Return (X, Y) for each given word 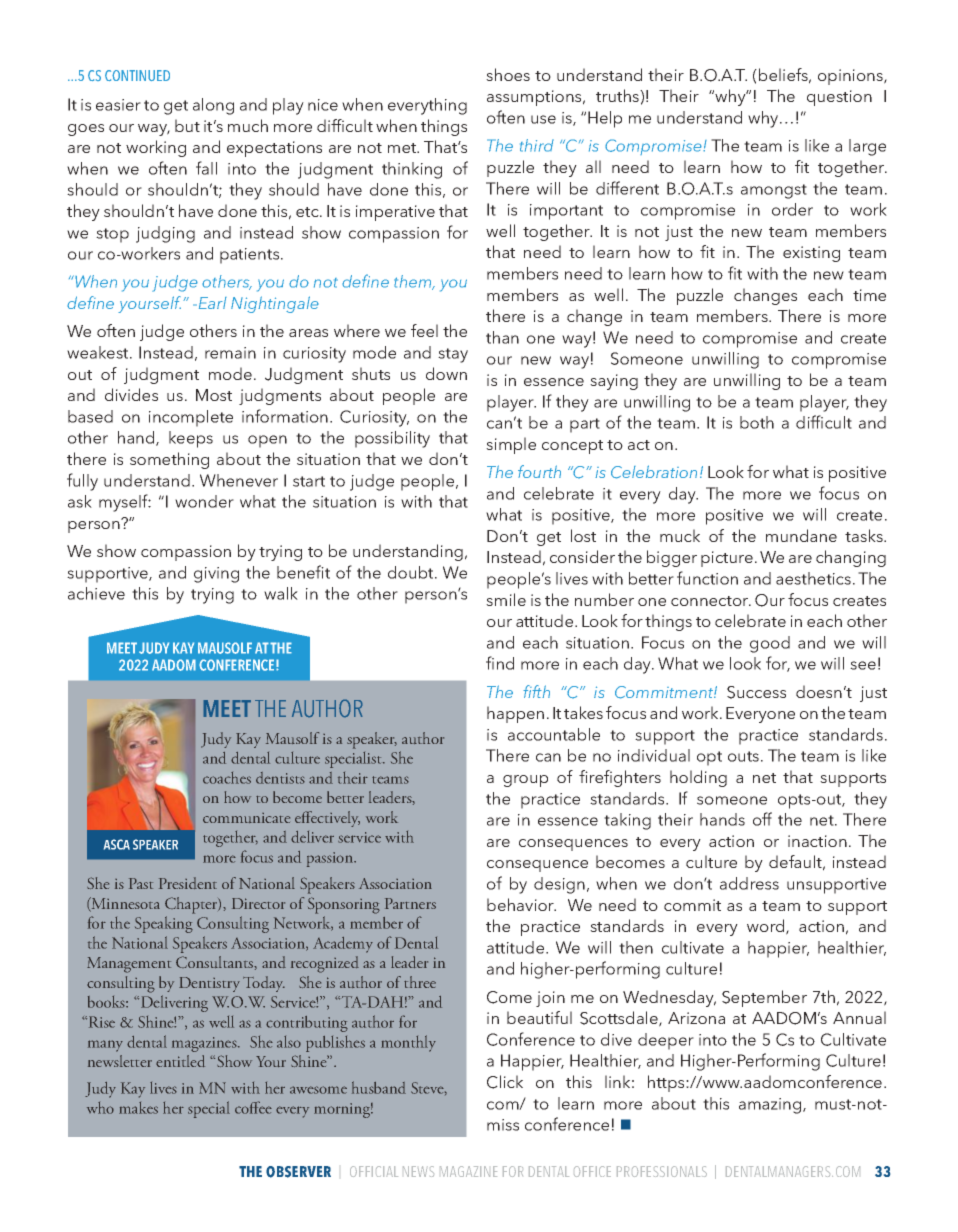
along (213, 106)
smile (506, 599)
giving (216, 575)
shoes (508, 74)
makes (138, 1108)
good (770, 644)
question (839, 98)
